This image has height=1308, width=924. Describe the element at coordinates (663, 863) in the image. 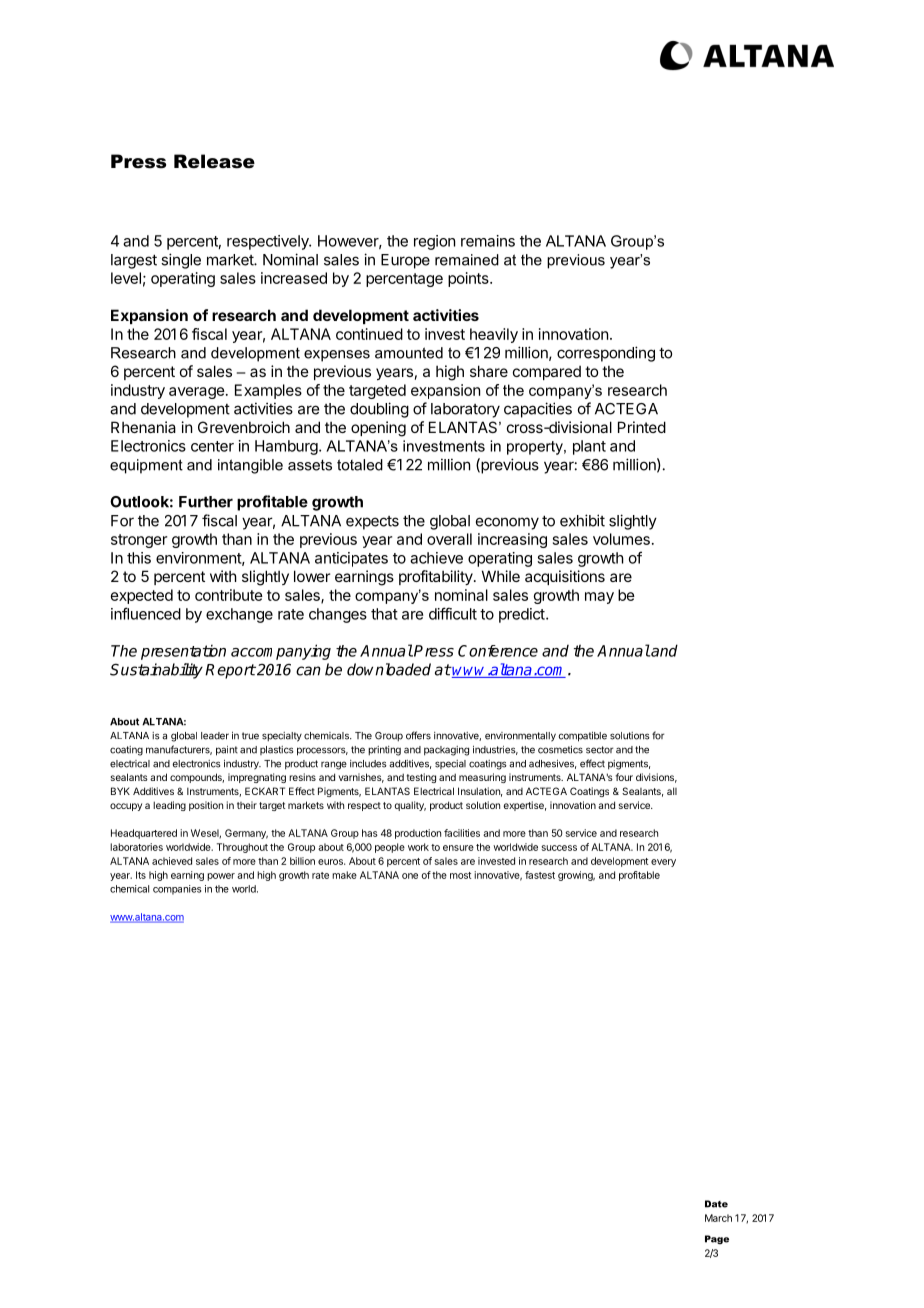

I see `every` at that location.
